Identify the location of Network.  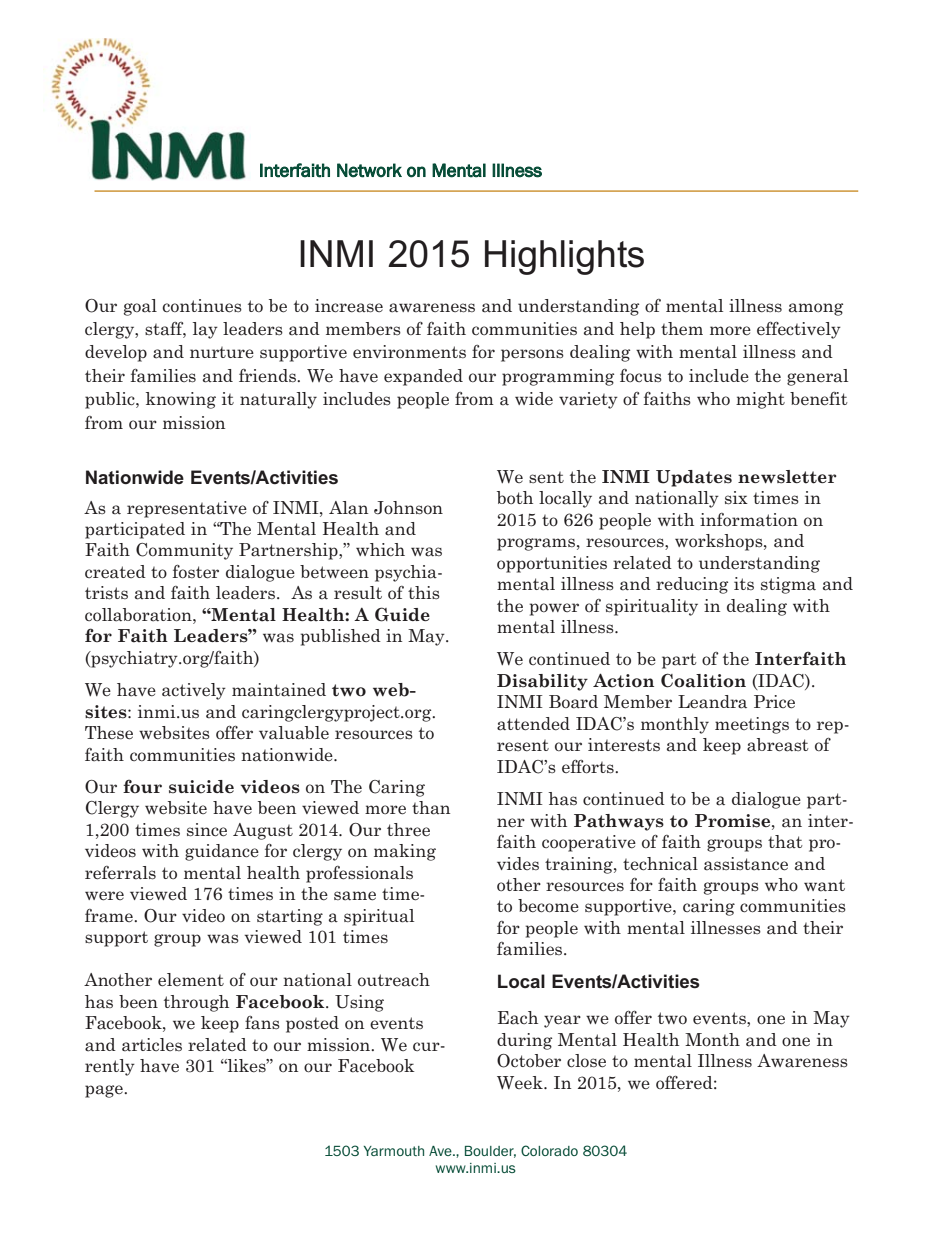
(369, 170).
